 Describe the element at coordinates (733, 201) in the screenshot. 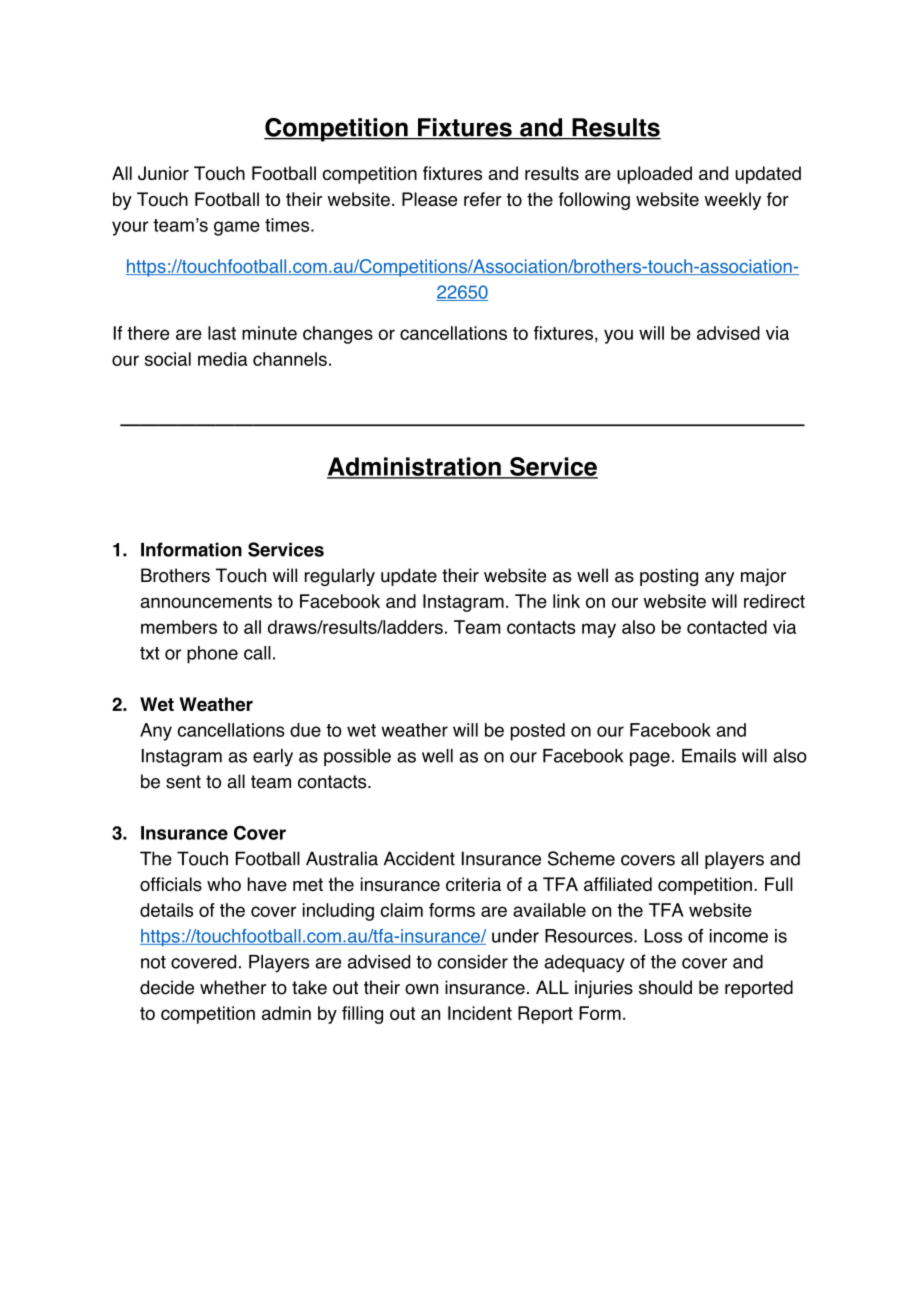

I see `weekly` at that location.
